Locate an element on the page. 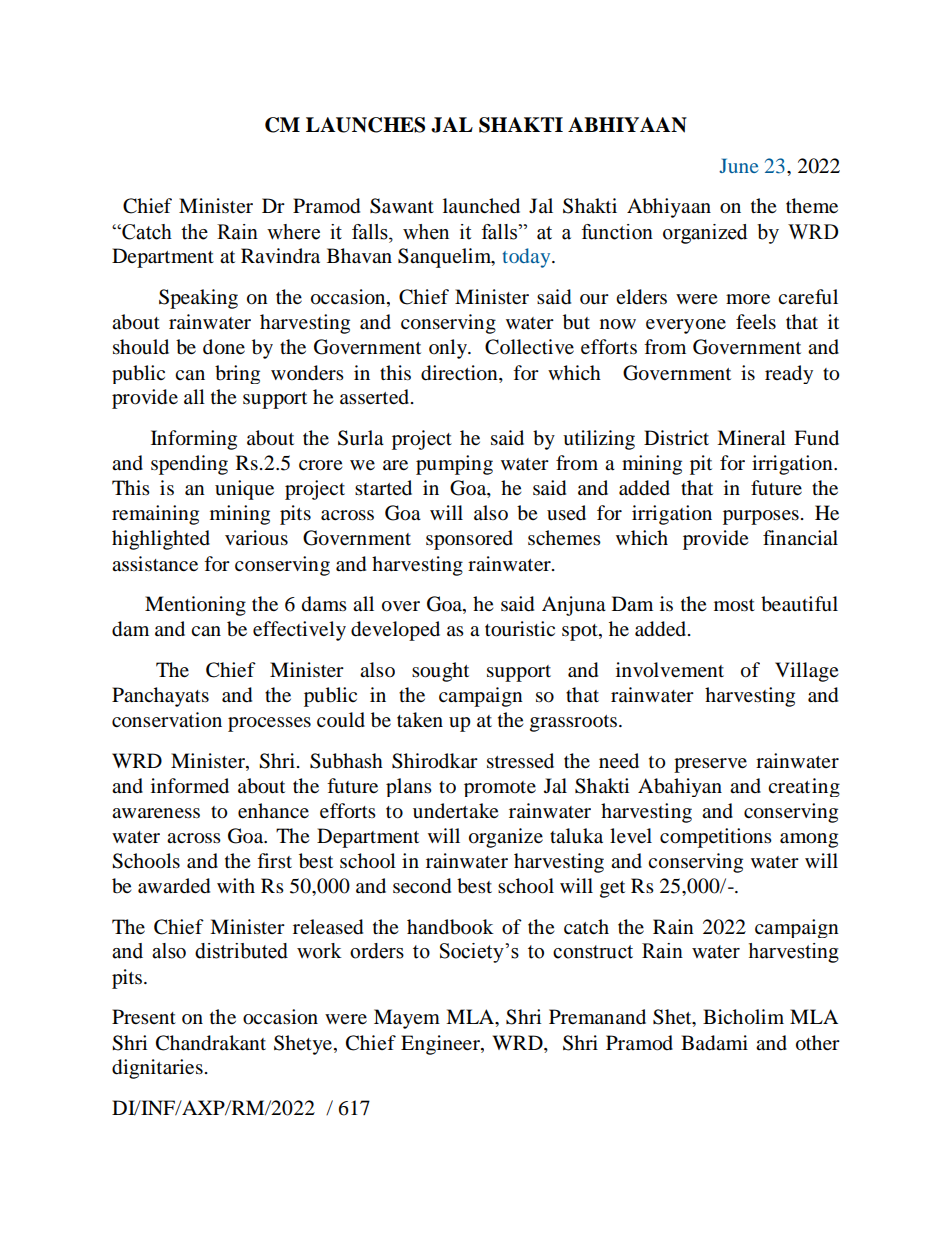 Image resolution: width=952 pixels, height=1233 pixels. undertake is located at coordinates (455, 811).
